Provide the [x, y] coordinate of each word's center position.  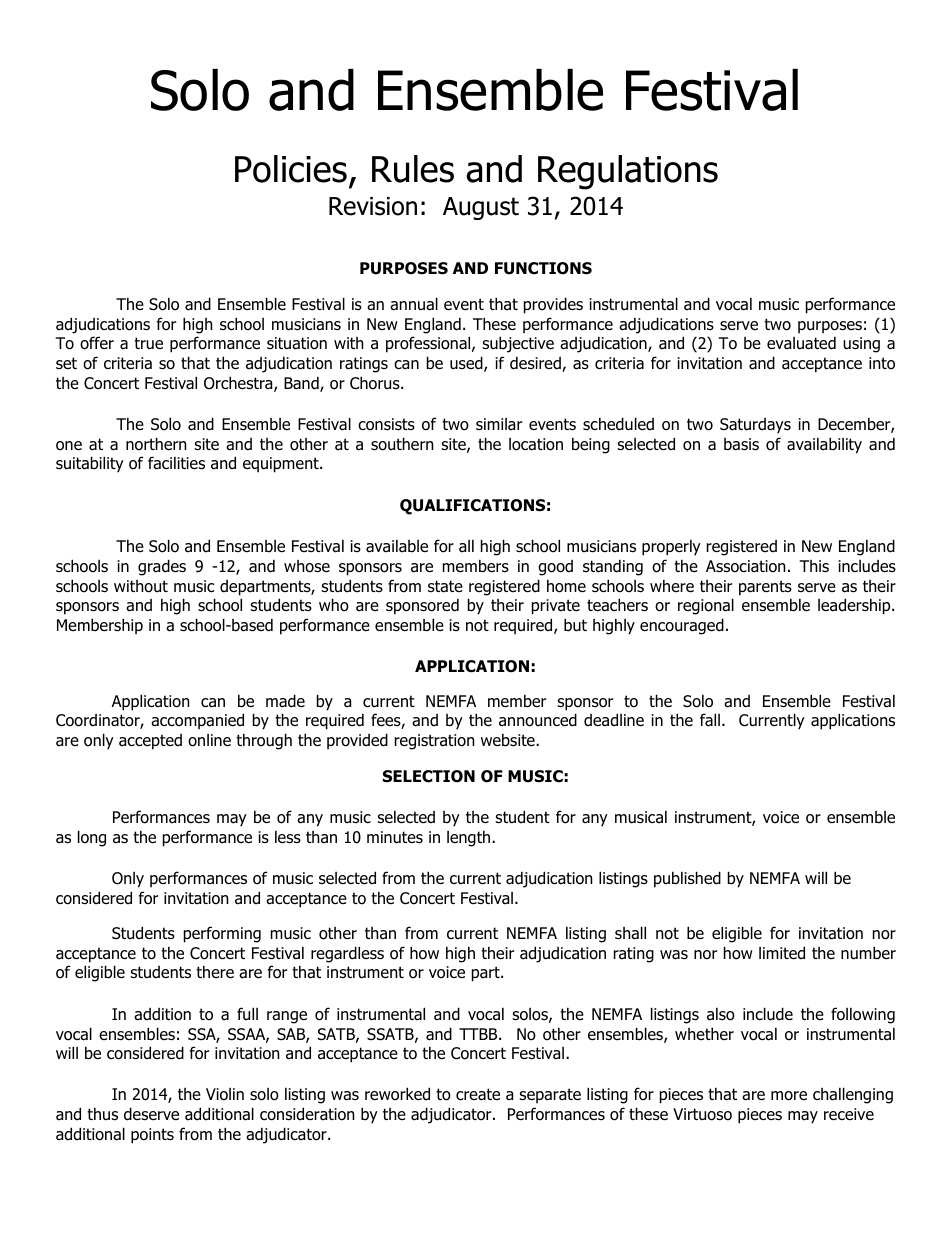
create [478, 1094]
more [789, 1096]
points [152, 1136]
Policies [291, 169]
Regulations [628, 172]
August [481, 208]
